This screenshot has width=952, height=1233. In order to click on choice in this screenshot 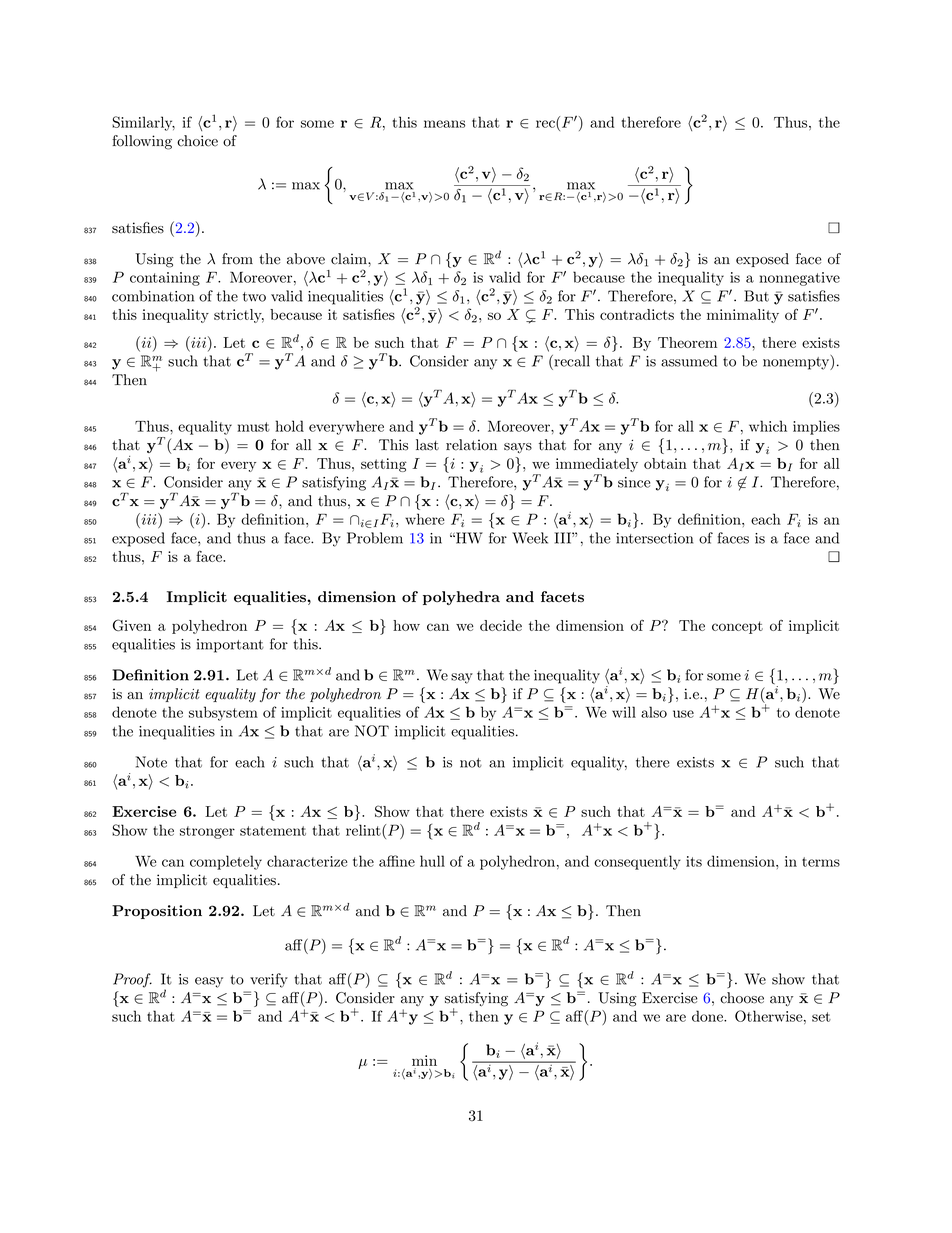, I will do `click(197, 141)`.
